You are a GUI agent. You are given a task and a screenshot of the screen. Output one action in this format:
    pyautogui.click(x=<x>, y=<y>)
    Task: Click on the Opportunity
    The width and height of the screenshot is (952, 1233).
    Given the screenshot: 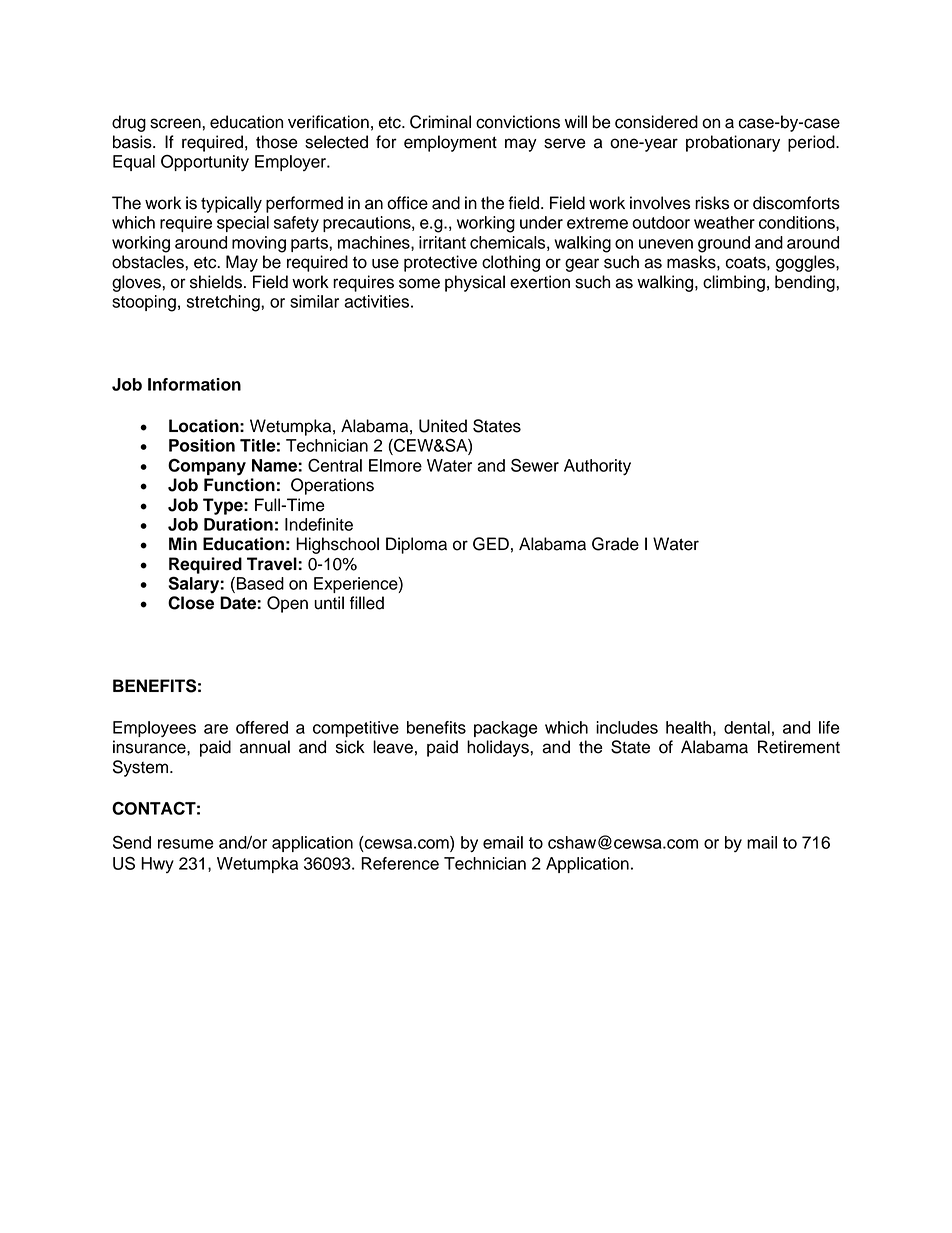 What is the action you would take?
    pyautogui.click(x=205, y=163)
